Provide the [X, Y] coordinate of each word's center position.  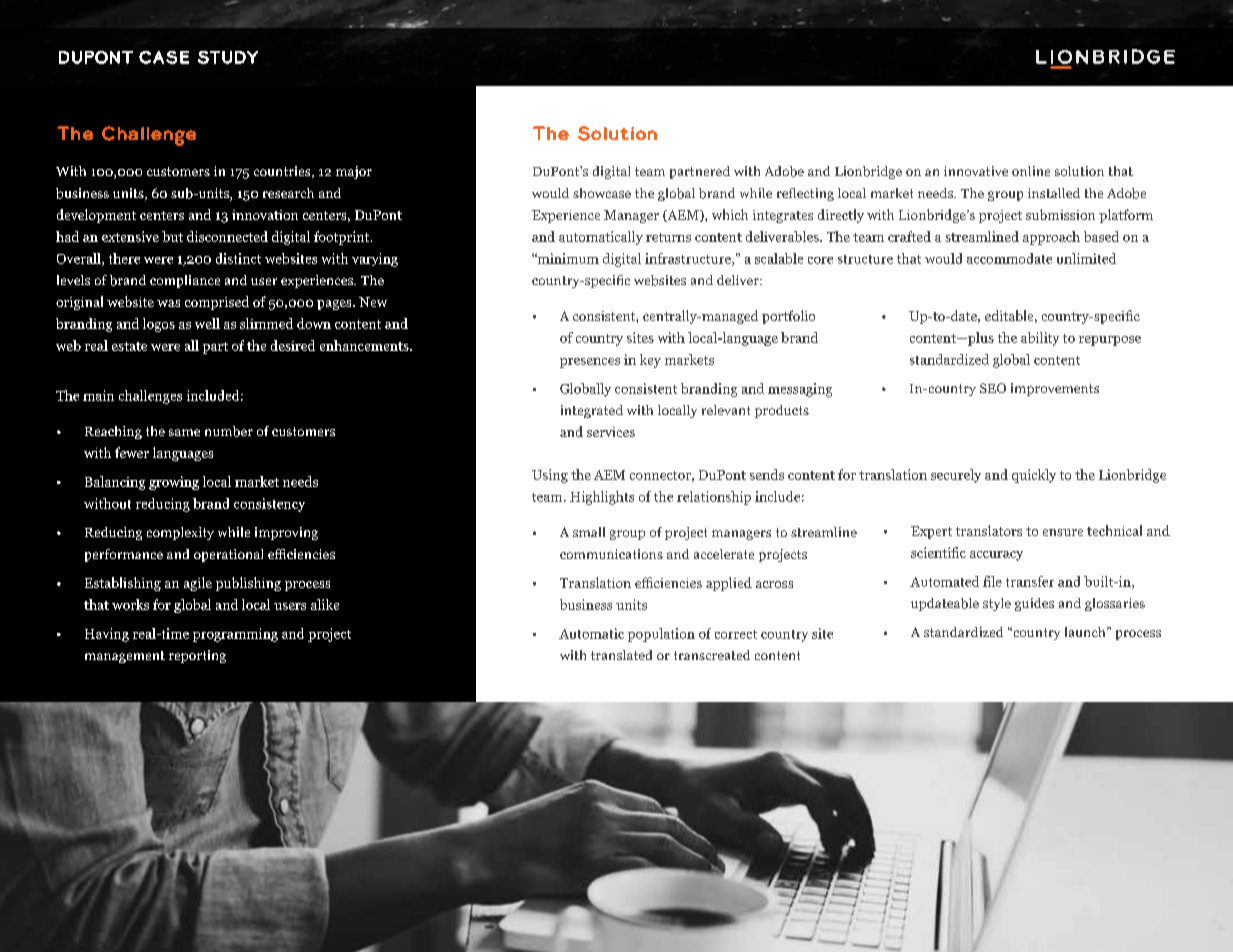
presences [590, 363]
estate [129, 346]
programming [235, 635]
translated [621, 655]
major [354, 172]
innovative [976, 171]
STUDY [228, 57]
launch [1086, 632]
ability [1040, 339]
